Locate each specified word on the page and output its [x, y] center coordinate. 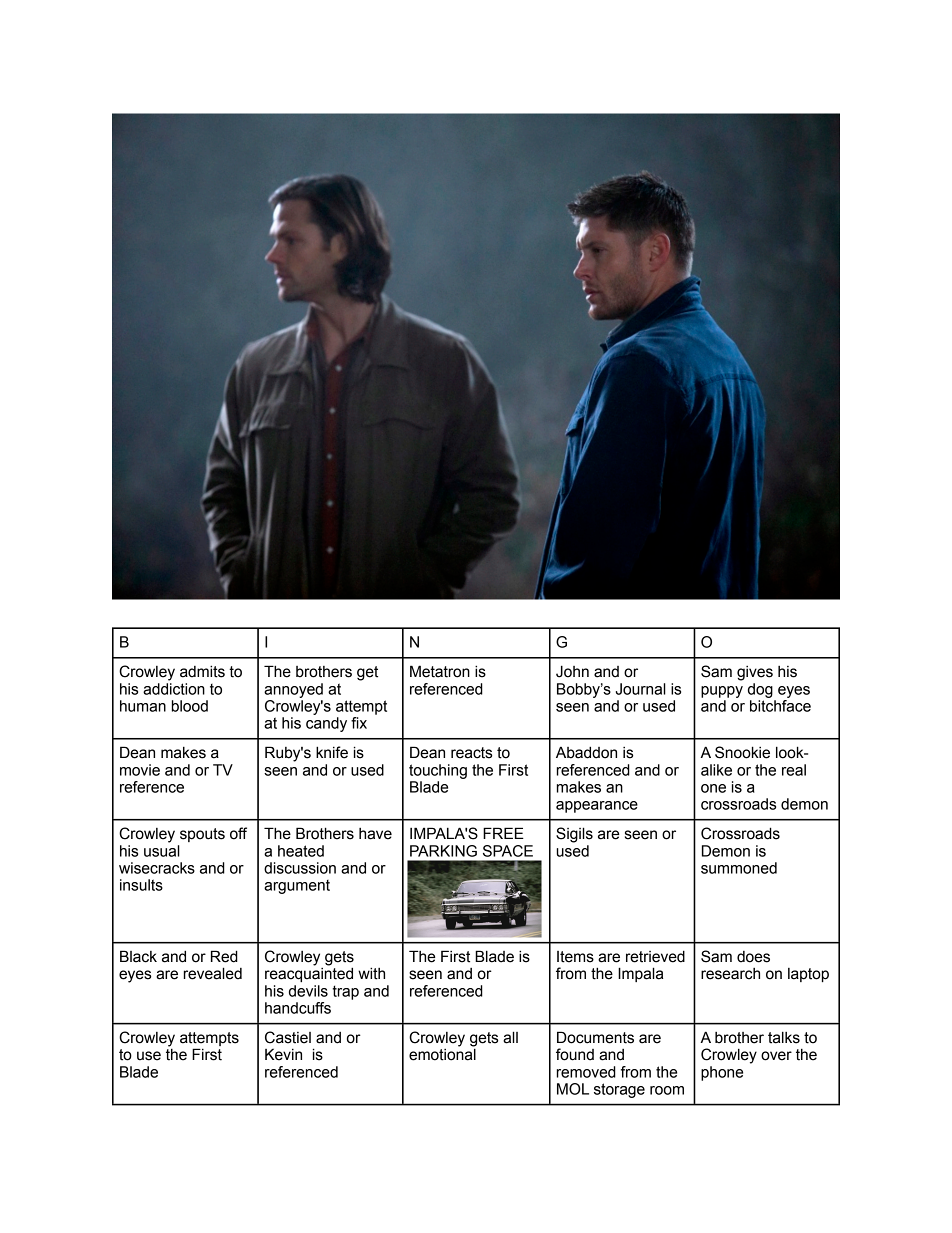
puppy [722, 692]
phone [722, 1073]
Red [224, 956]
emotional [442, 1054]
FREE [503, 833]
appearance [597, 807]
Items [575, 957]
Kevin [283, 1054]
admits [202, 671]
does [753, 957]
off [238, 833]
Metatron [440, 671]
